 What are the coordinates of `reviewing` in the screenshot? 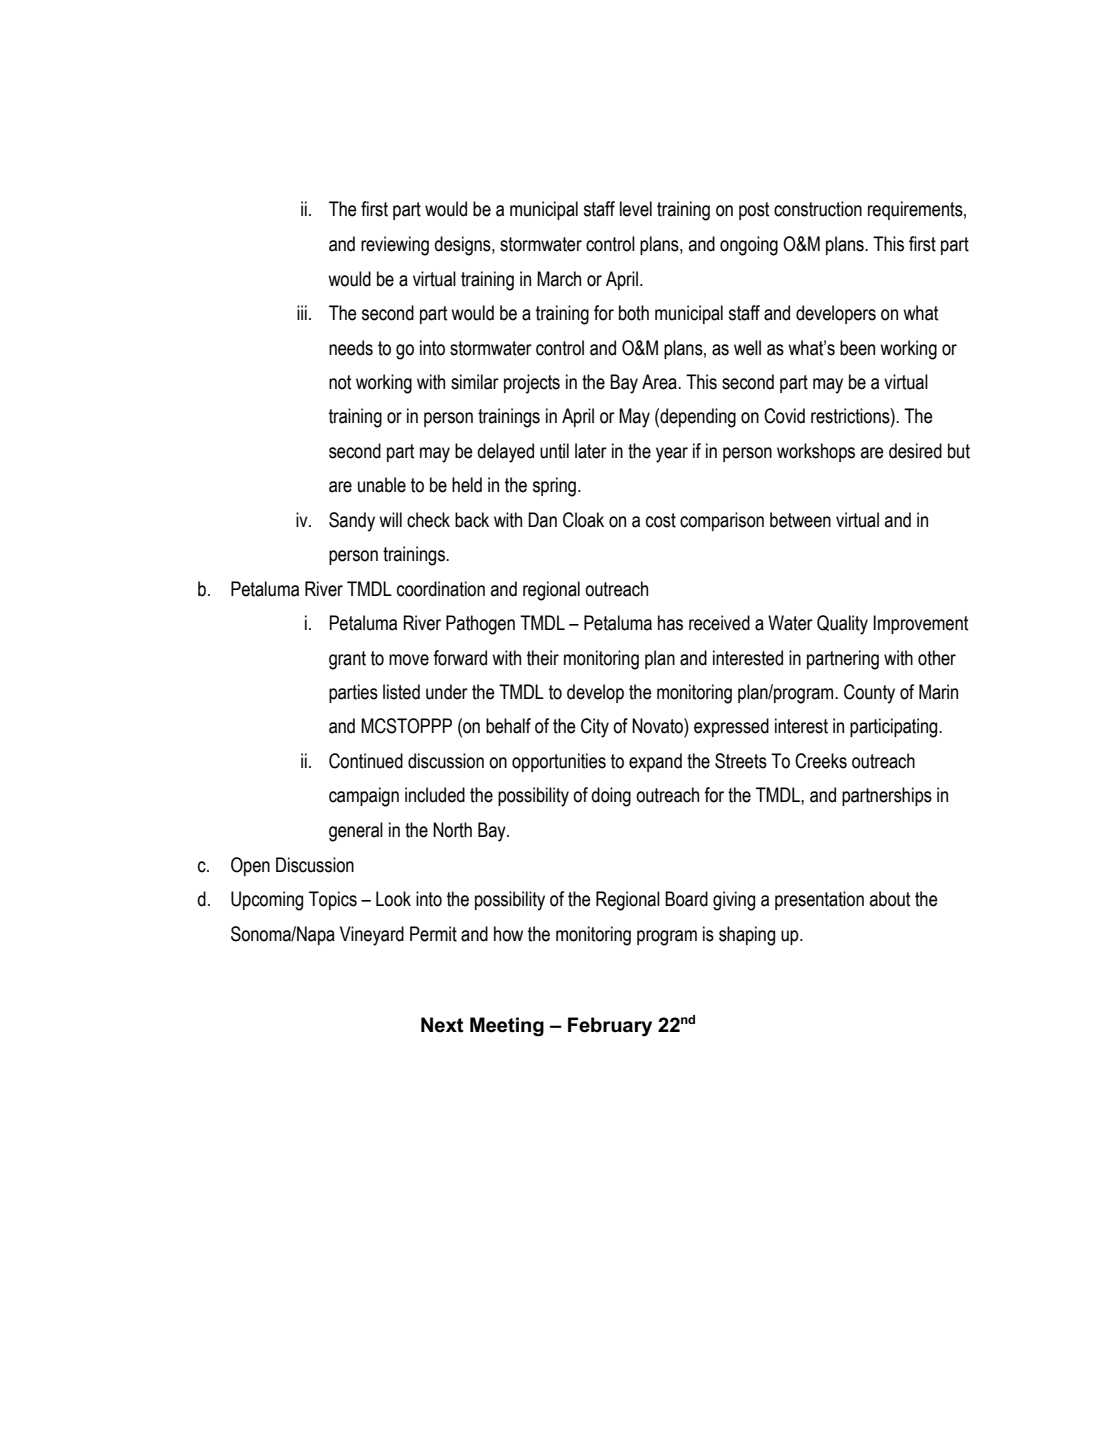 It's located at (395, 246).
